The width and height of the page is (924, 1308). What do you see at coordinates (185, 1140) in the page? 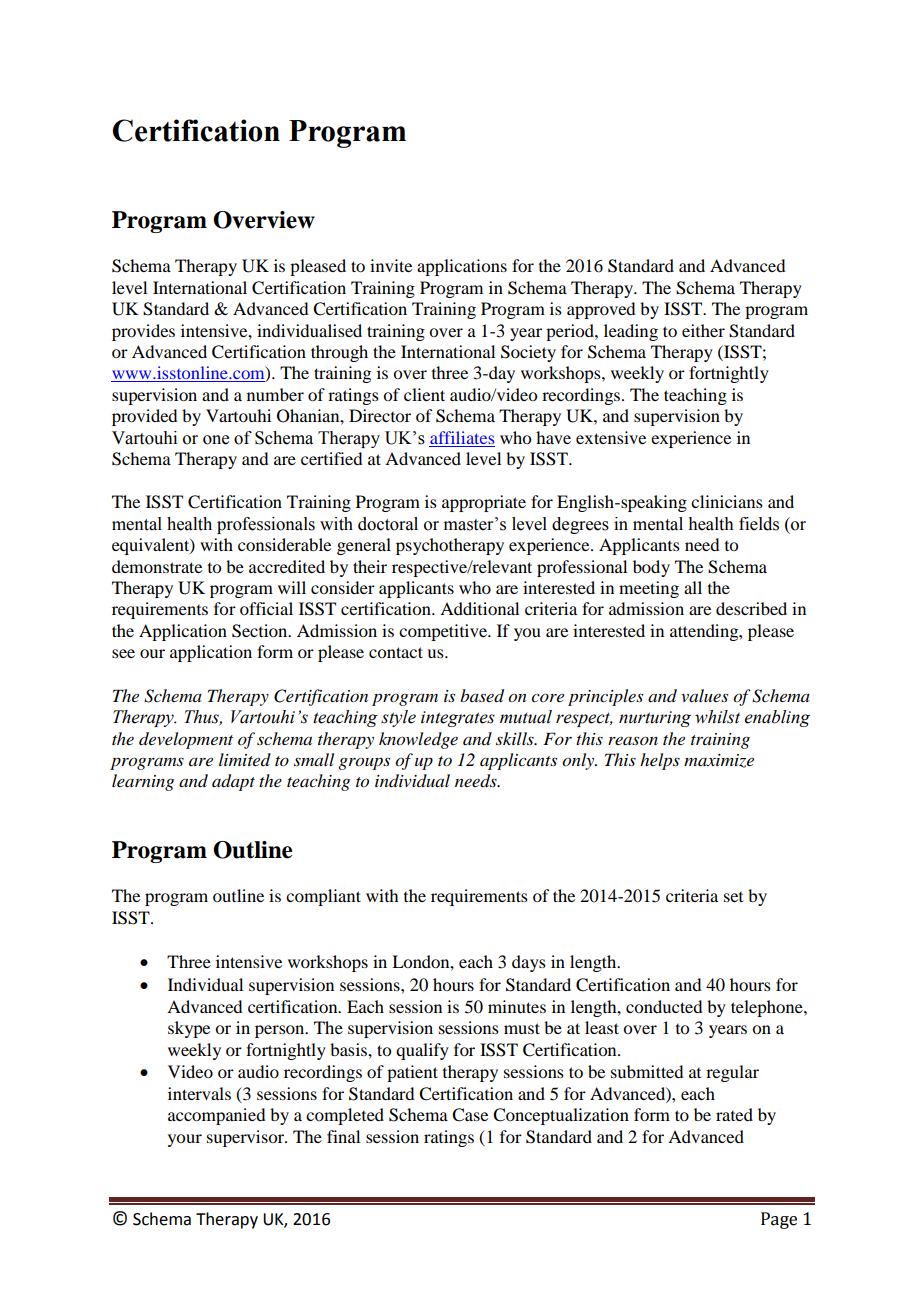
I see `your` at bounding box center [185, 1140].
